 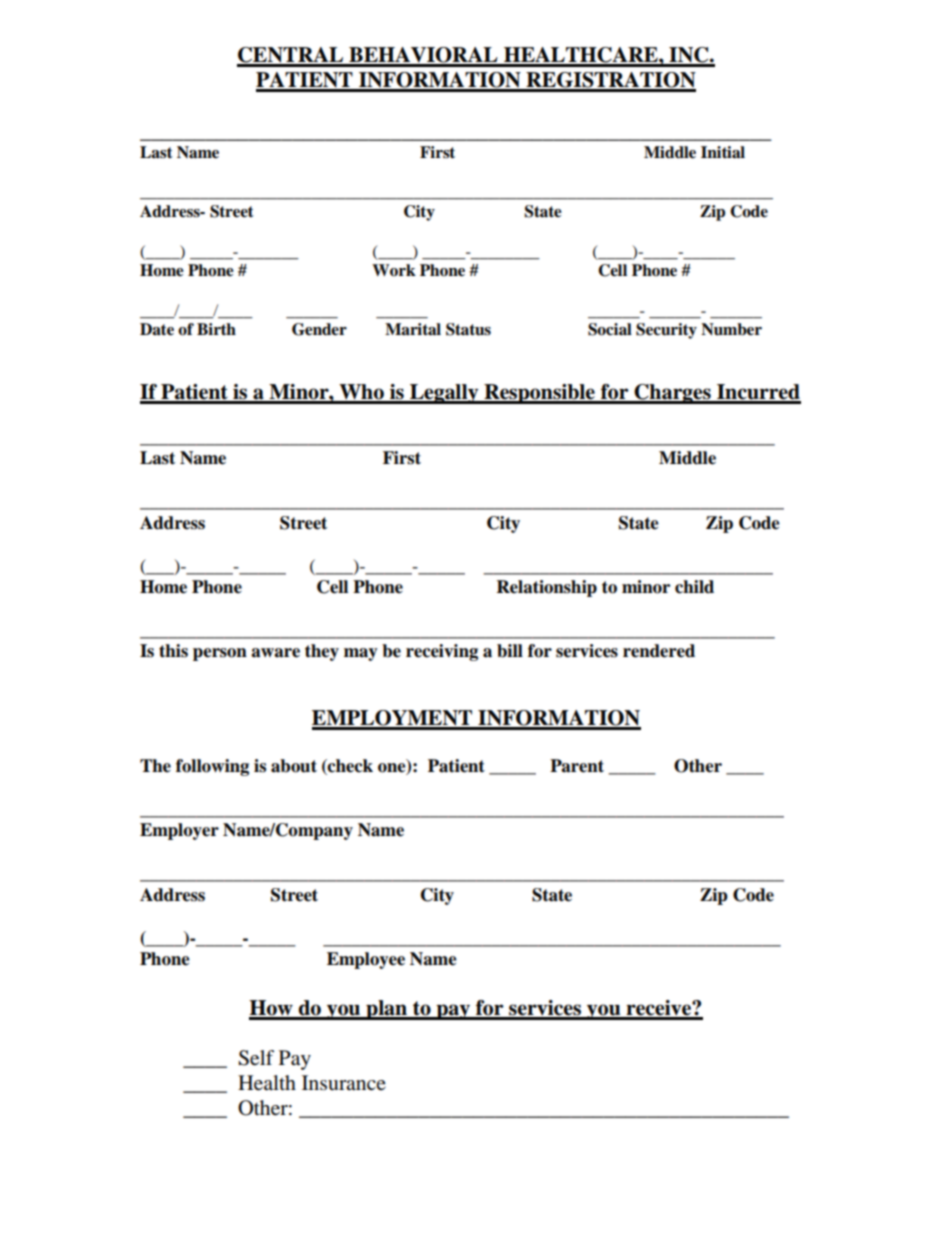 I want to click on plan, so click(x=387, y=1010).
